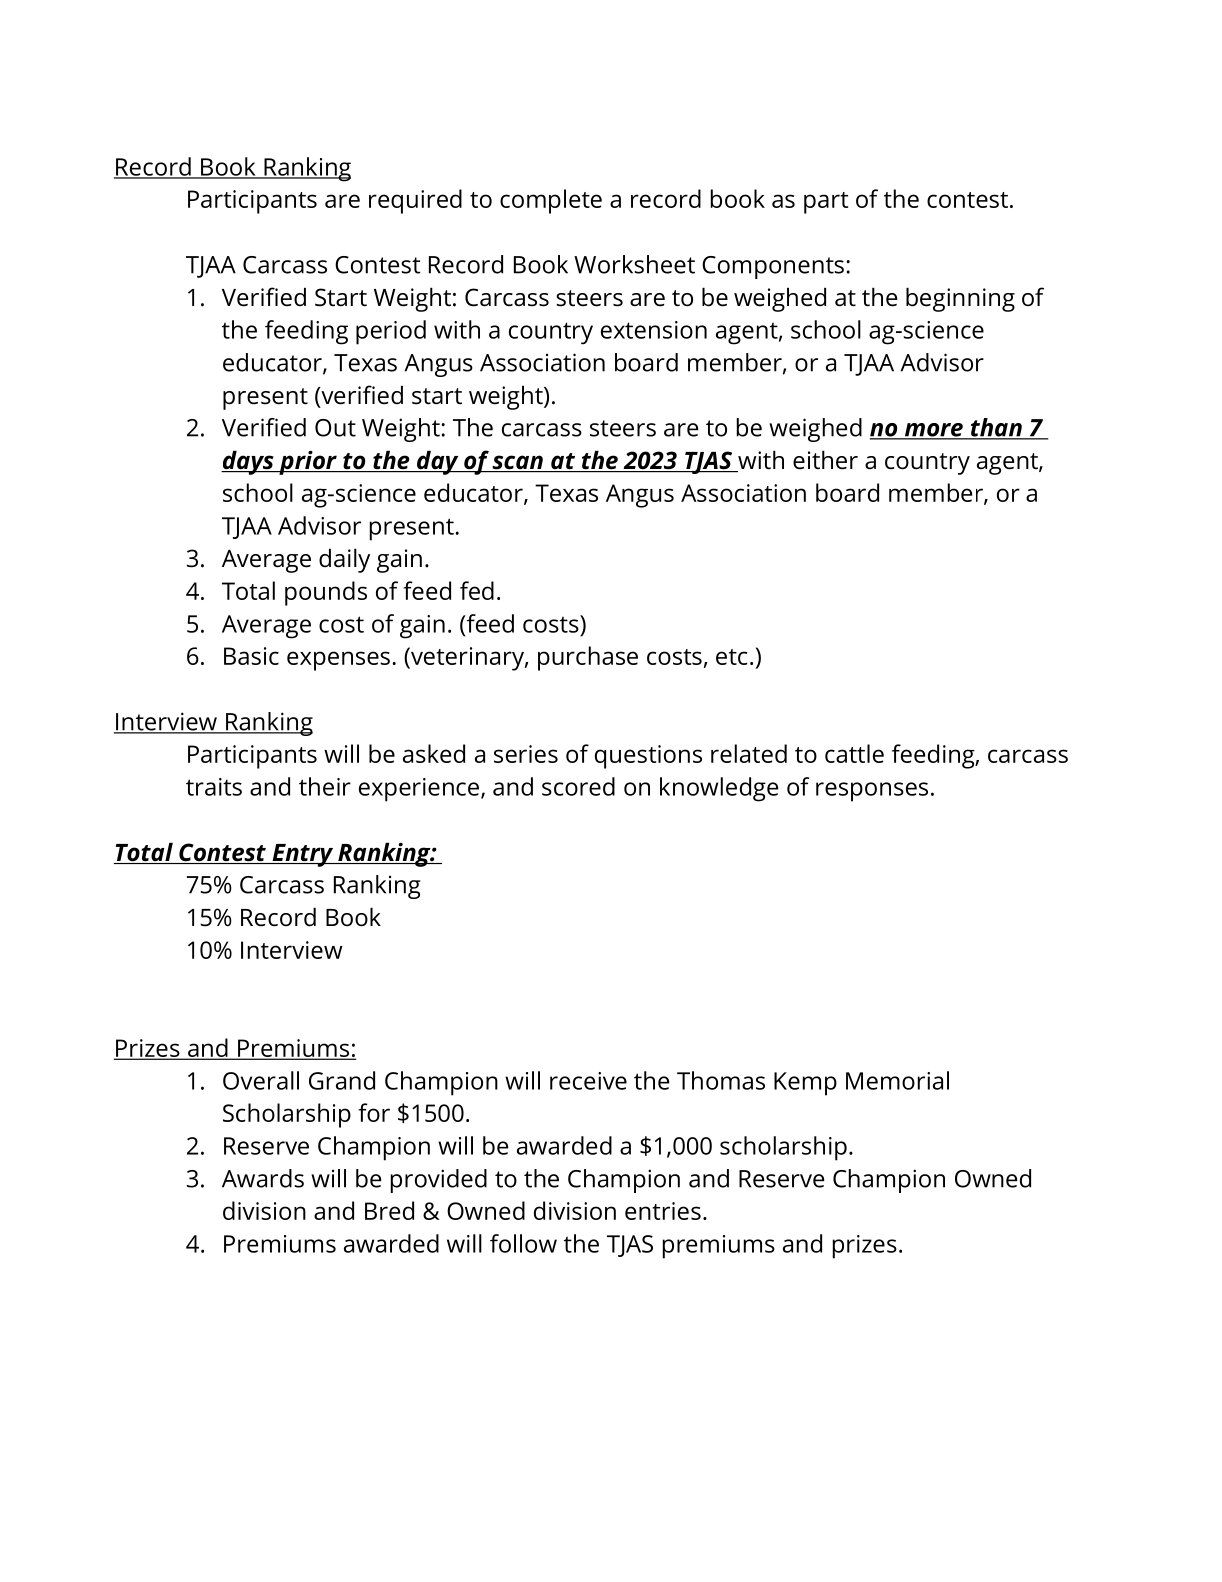 Image resolution: width=1222 pixels, height=1582 pixels. Describe the element at coordinates (960, 299) in the document. I see `beginning` at that location.
